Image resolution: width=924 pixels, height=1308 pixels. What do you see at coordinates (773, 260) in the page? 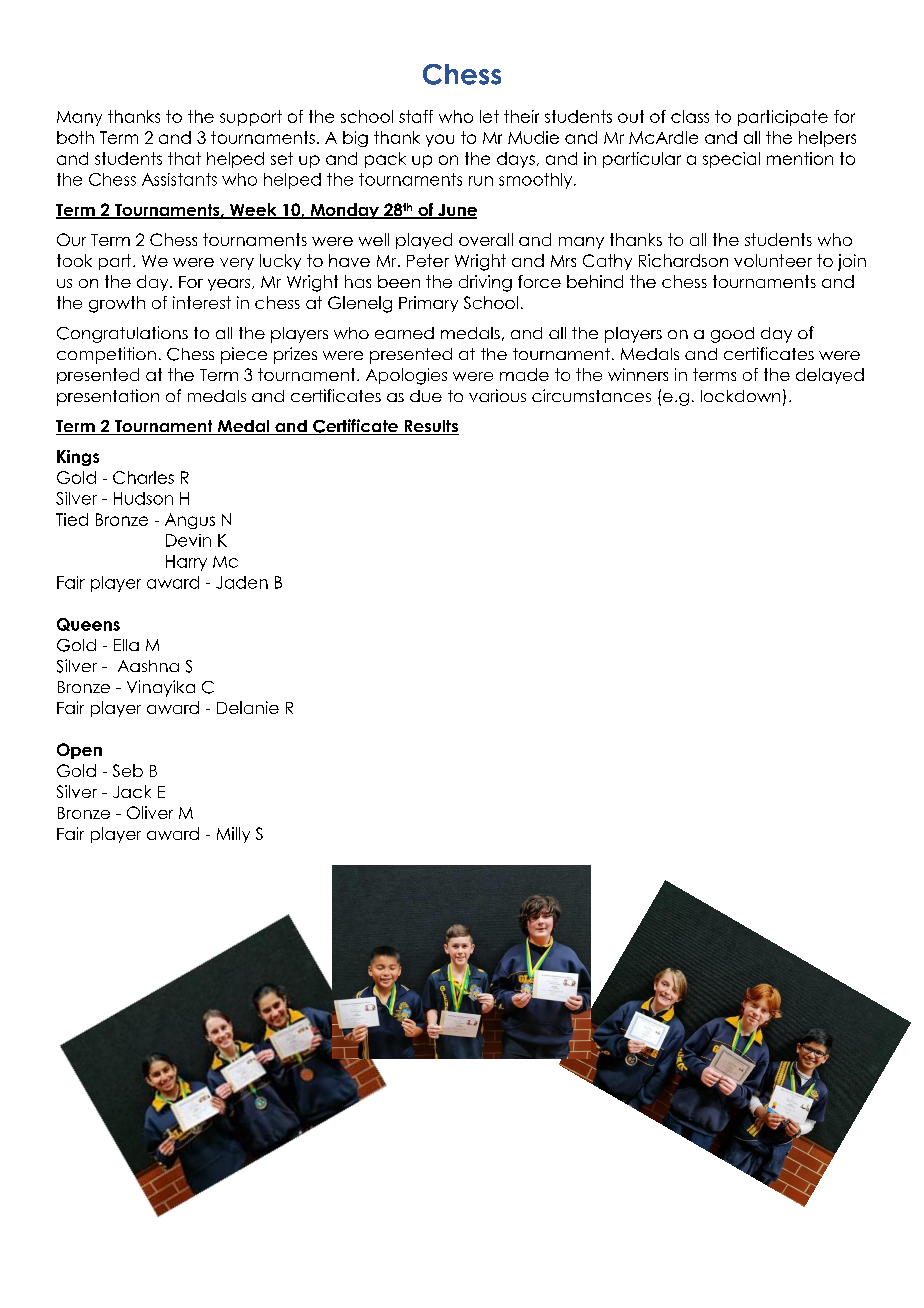
I see `volunteer` at bounding box center [773, 260].
